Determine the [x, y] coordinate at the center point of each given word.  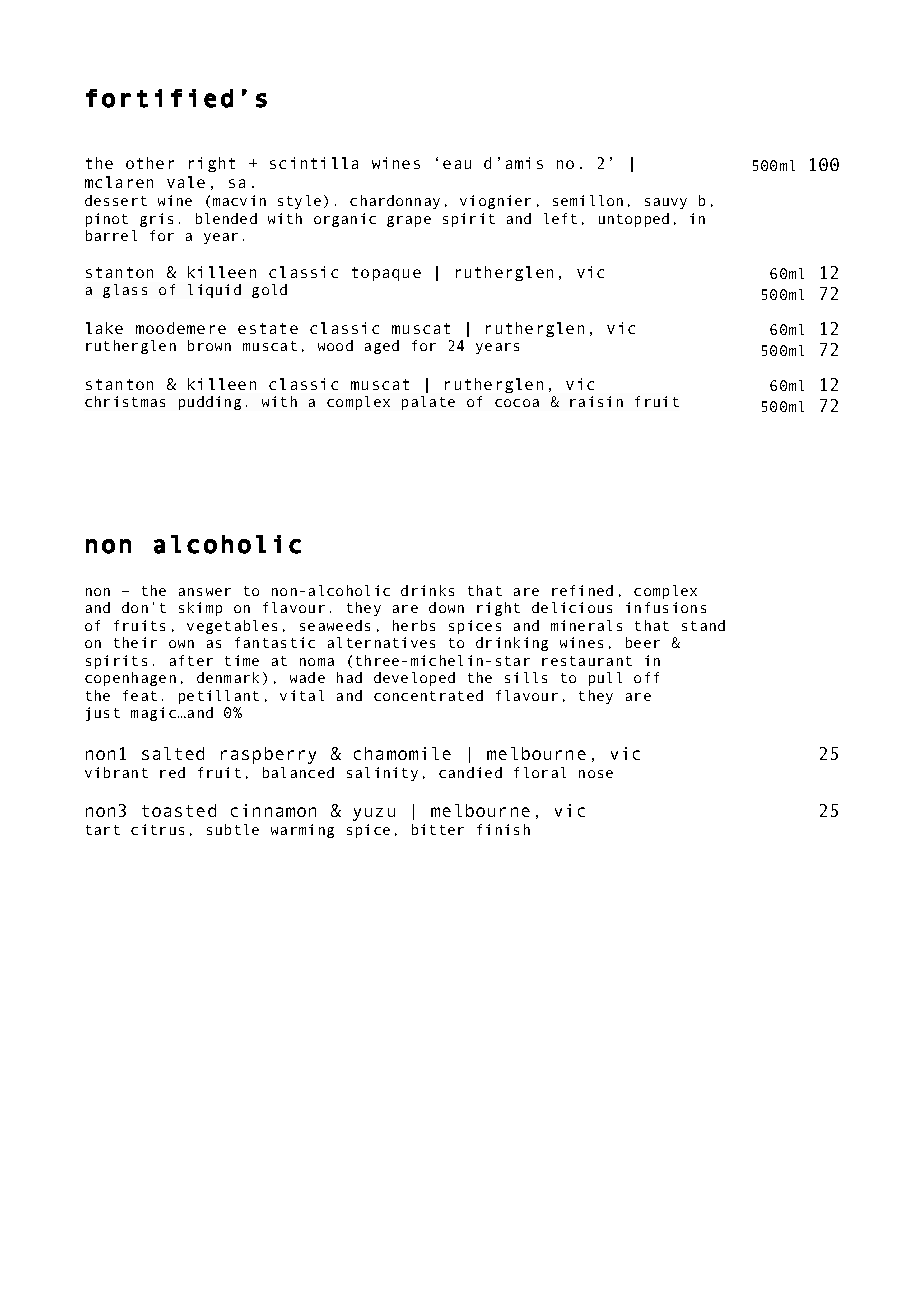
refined [582, 590]
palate [428, 403]
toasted [179, 810]
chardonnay [395, 202]
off [646, 677]
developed [414, 679]
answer [205, 592]
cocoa [517, 403]
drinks [427, 590]
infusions [666, 607]
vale [186, 182]
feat [140, 695]
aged [382, 347]
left [560, 218]
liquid [214, 291]
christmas [125, 401]
